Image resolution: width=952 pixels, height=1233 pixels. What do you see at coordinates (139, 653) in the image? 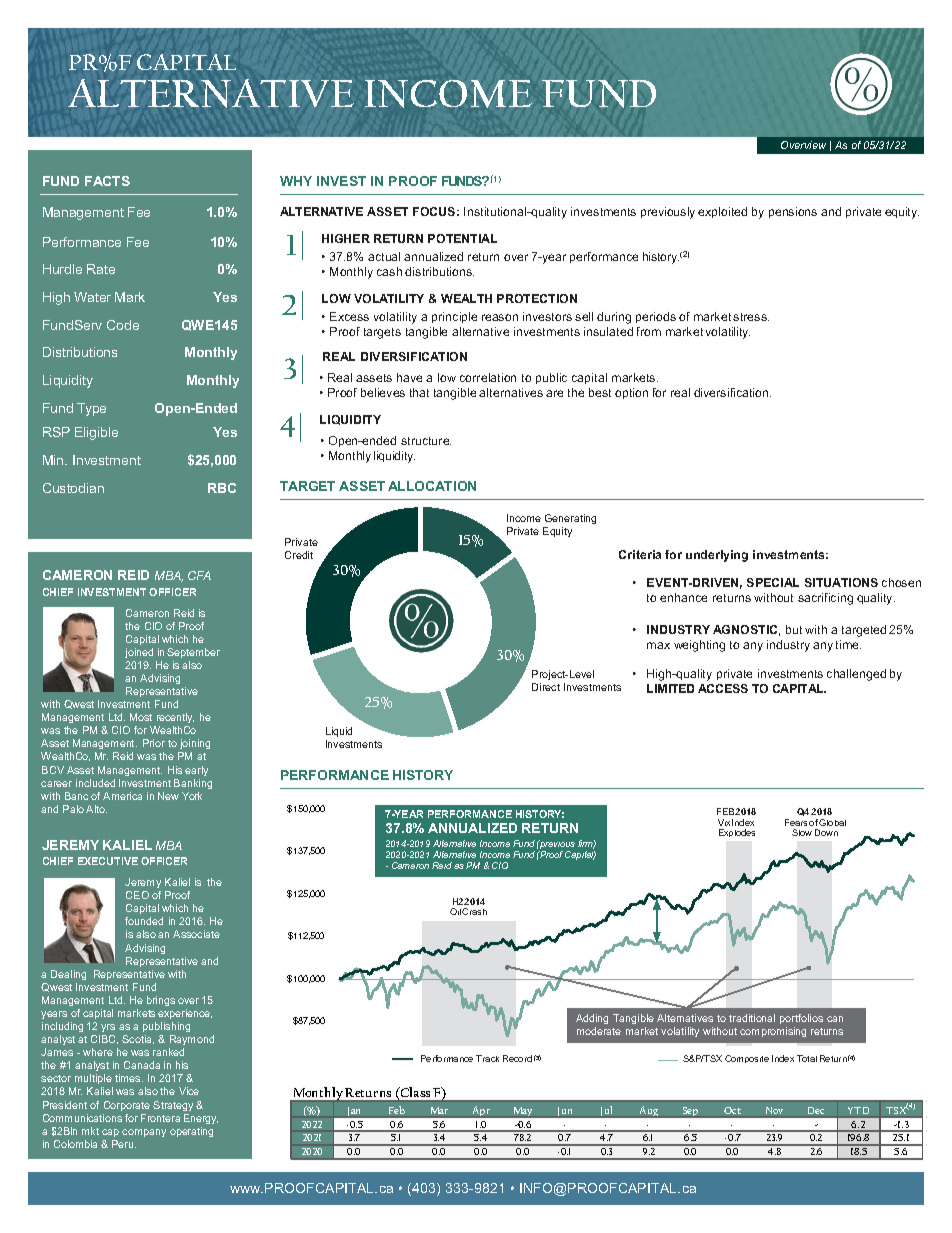
I see `joined` at bounding box center [139, 653].
